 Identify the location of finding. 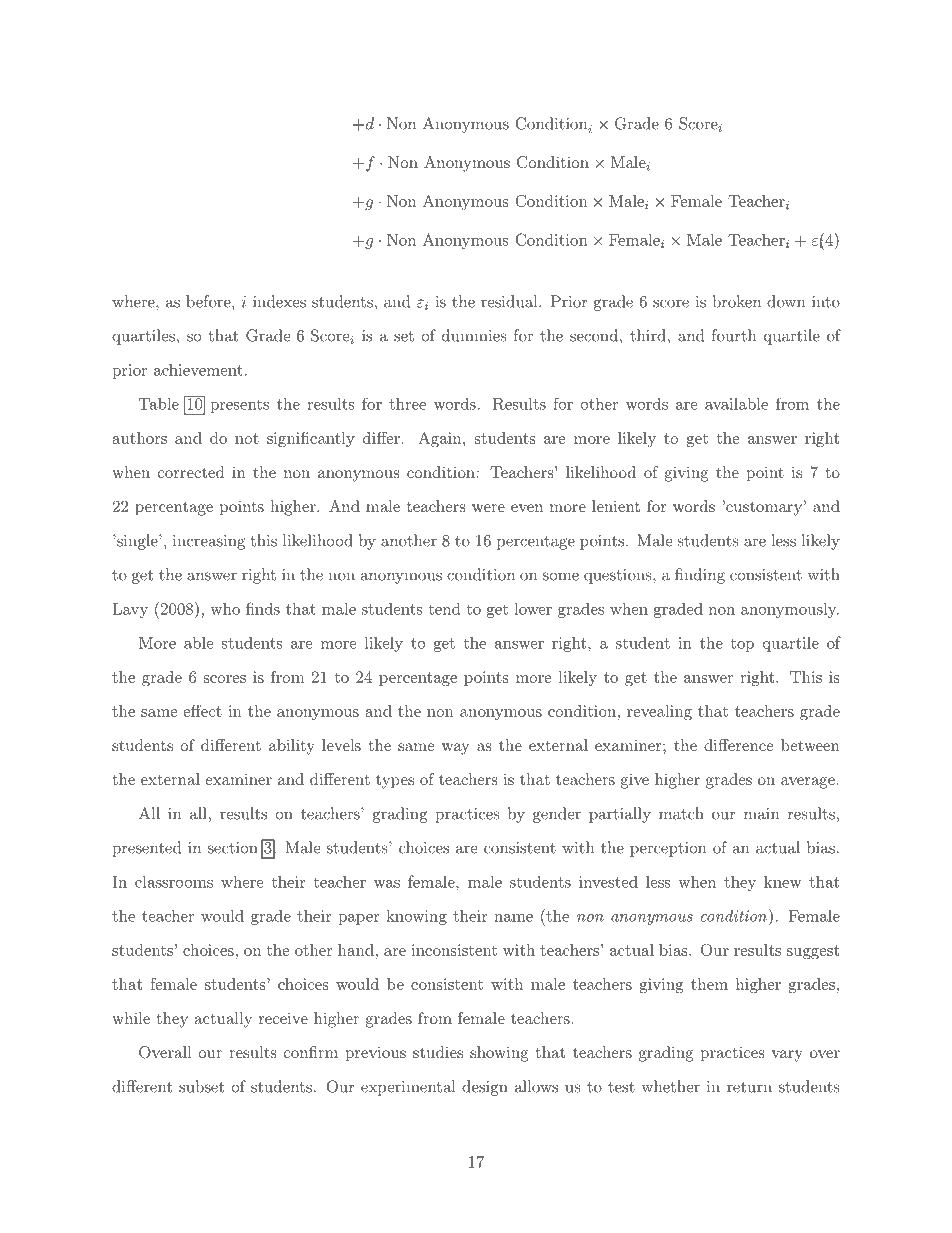
(700, 576).
